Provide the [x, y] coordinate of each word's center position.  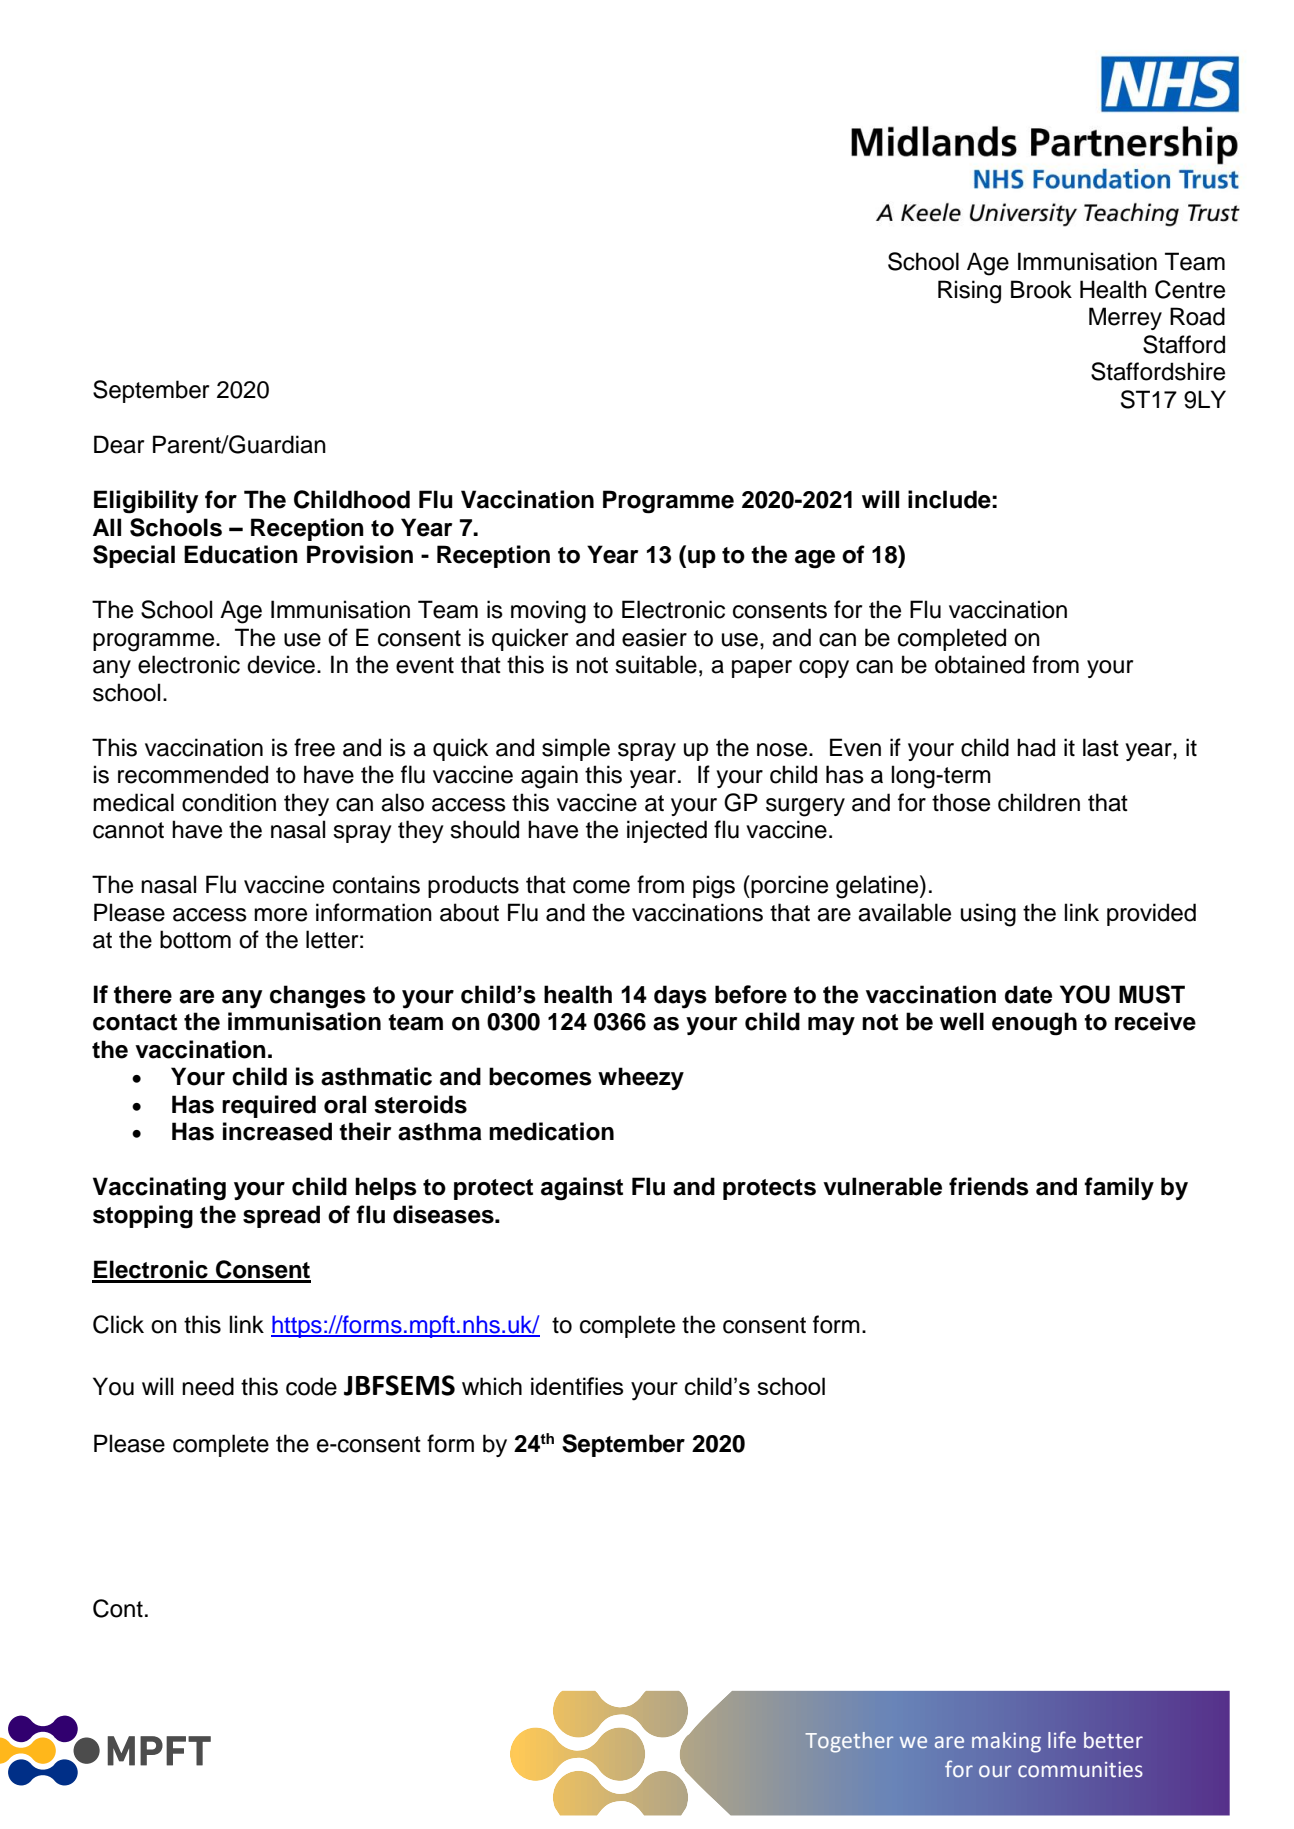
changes [318, 997]
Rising [969, 292]
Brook [1041, 289]
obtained [980, 664]
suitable [656, 664]
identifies [577, 1386]
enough [1034, 1024]
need [208, 1386]
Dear [119, 444]
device [281, 664]
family [1119, 1188]
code [311, 1386]
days [680, 997]
